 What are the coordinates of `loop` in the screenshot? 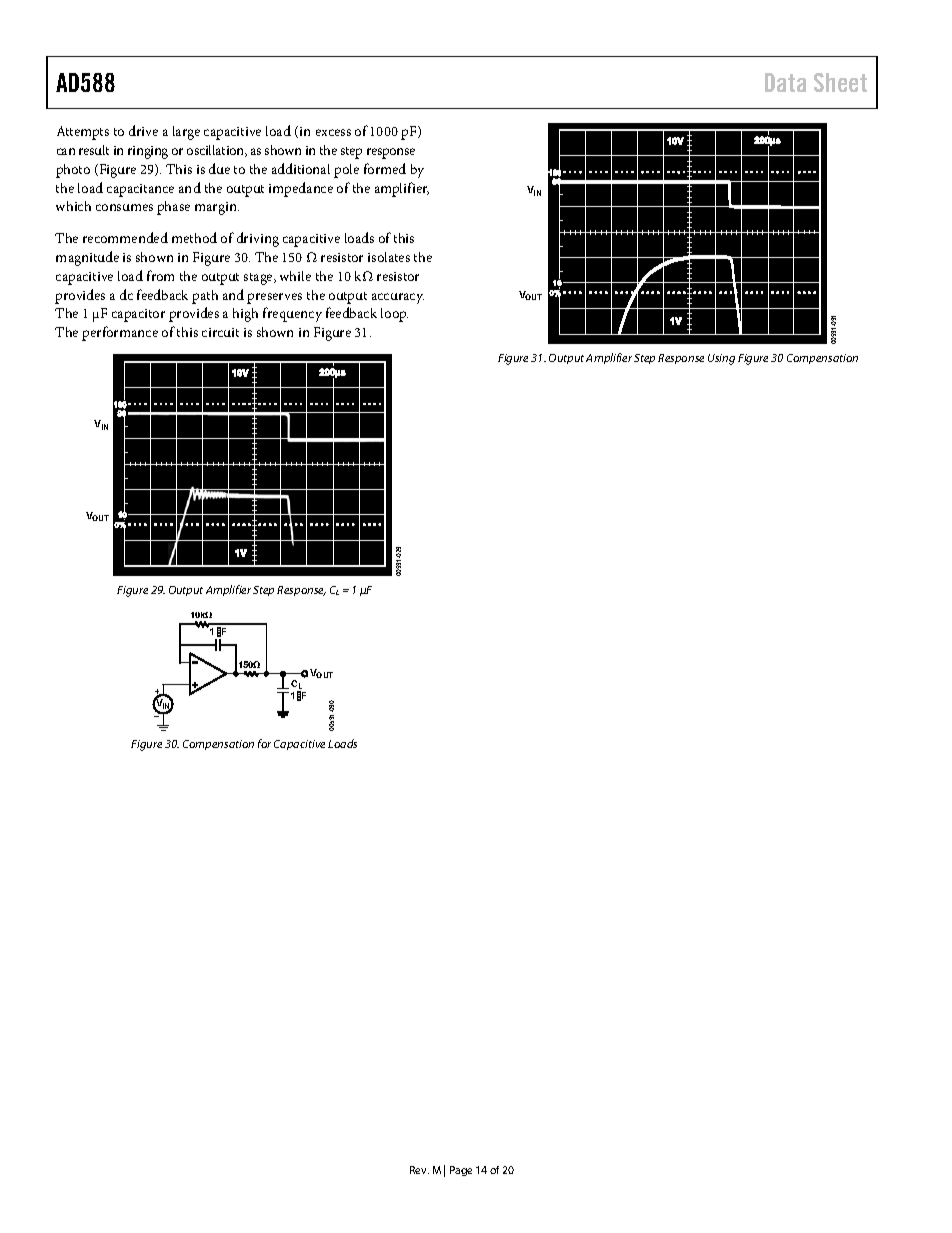 It's located at (394, 315).
